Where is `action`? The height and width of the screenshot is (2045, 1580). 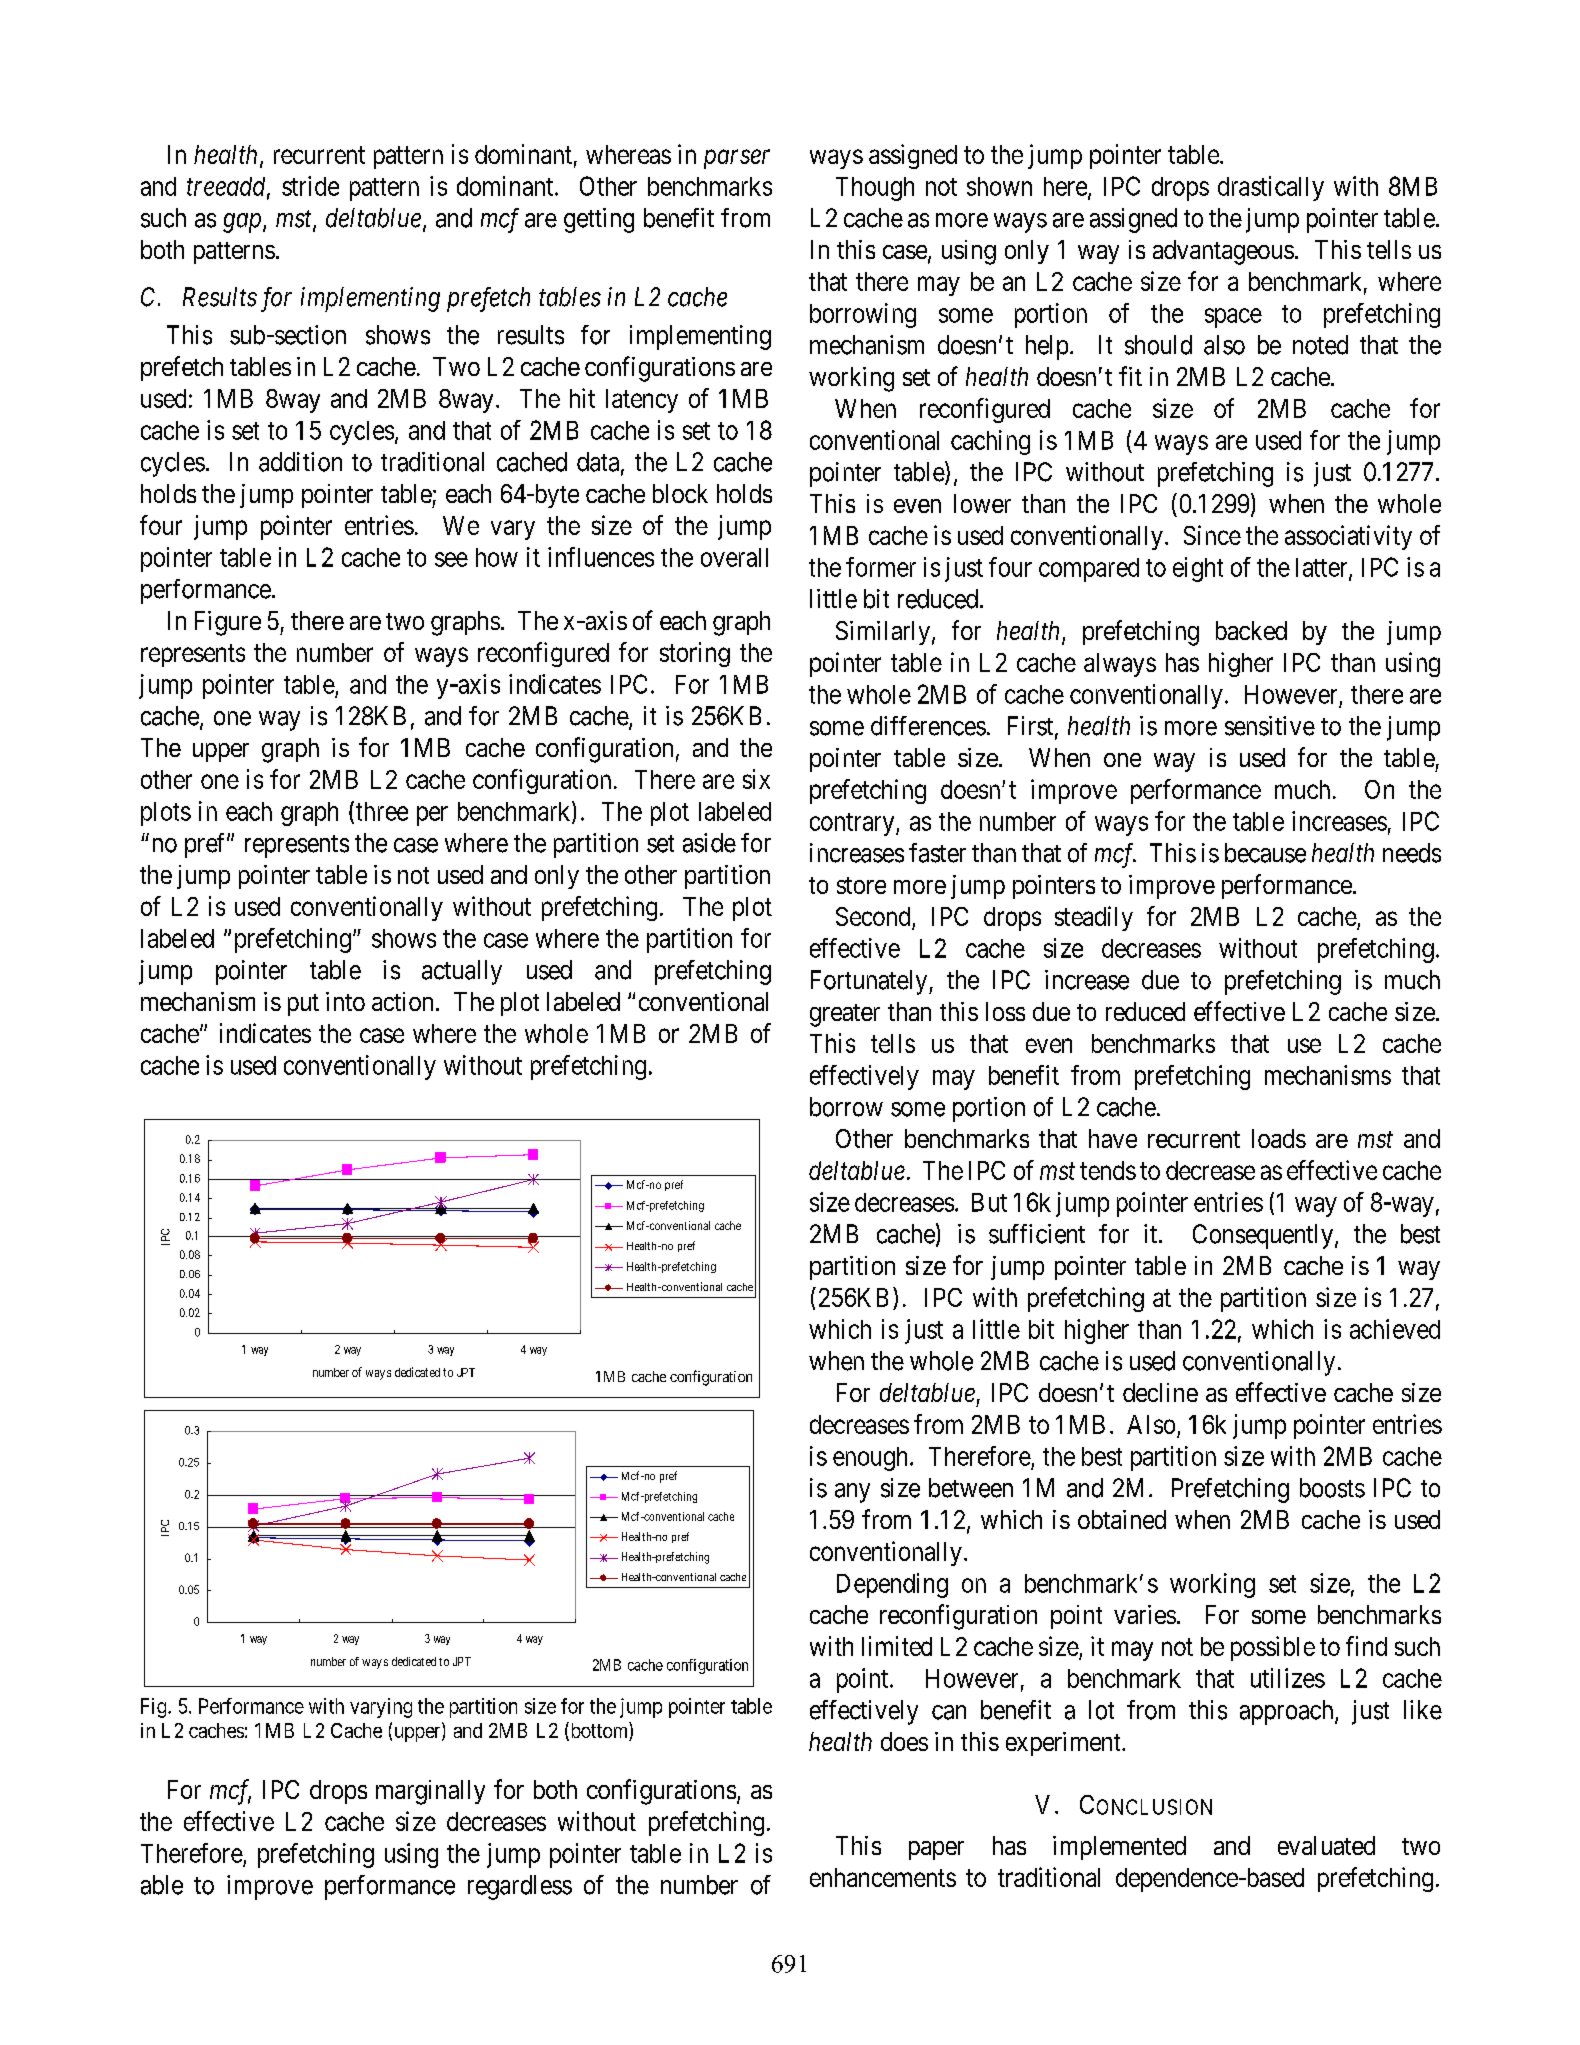
action is located at coordinates (402, 1001).
